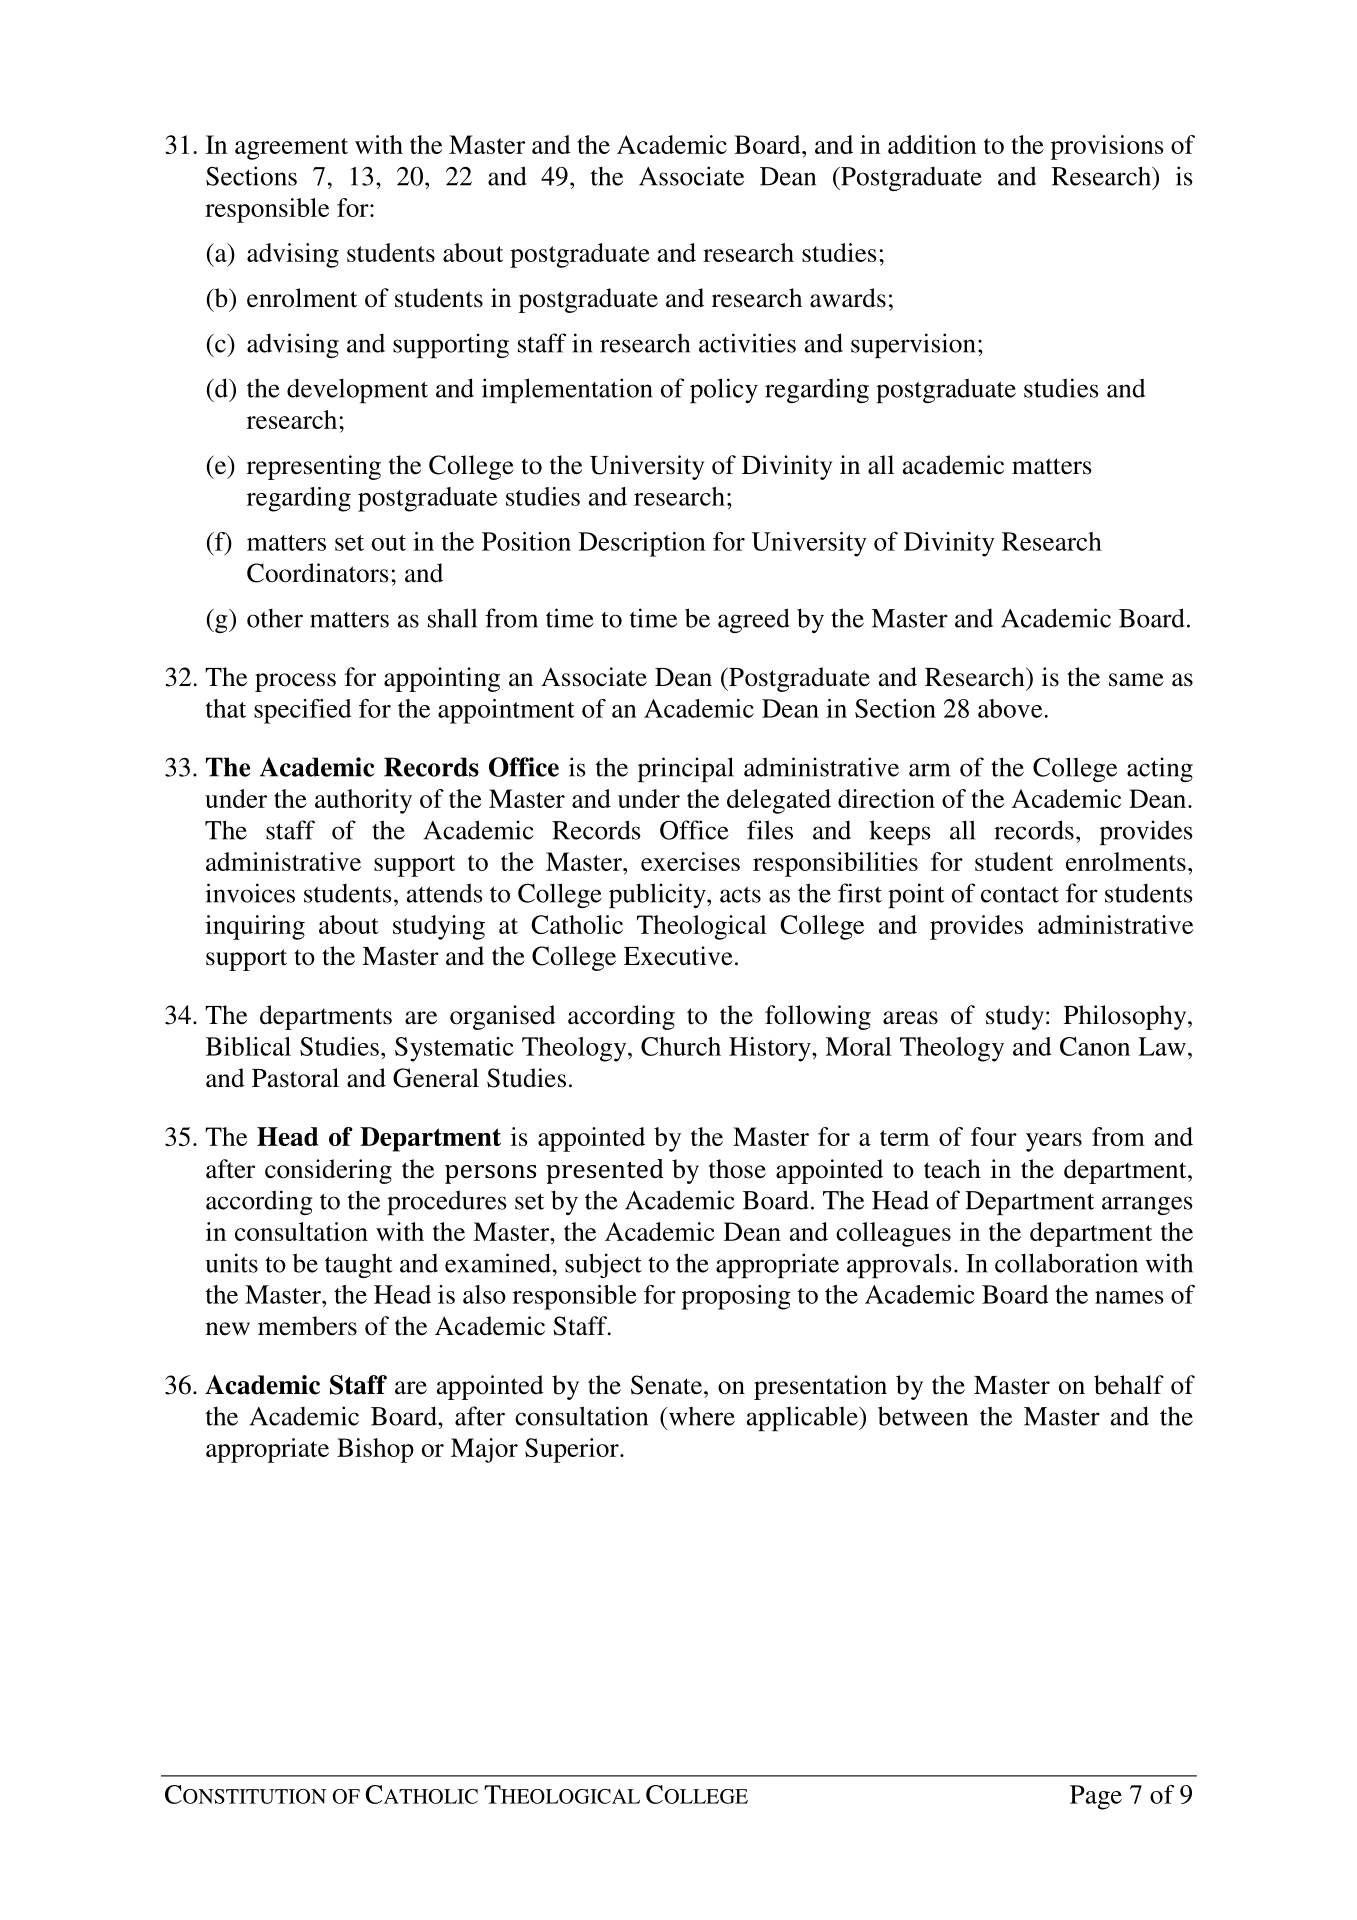 The image size is (1357, 1920). What do you see at coordinates (359, 1265) in the screenshot?
I see `taught` at bounding box center [359, 1265].
